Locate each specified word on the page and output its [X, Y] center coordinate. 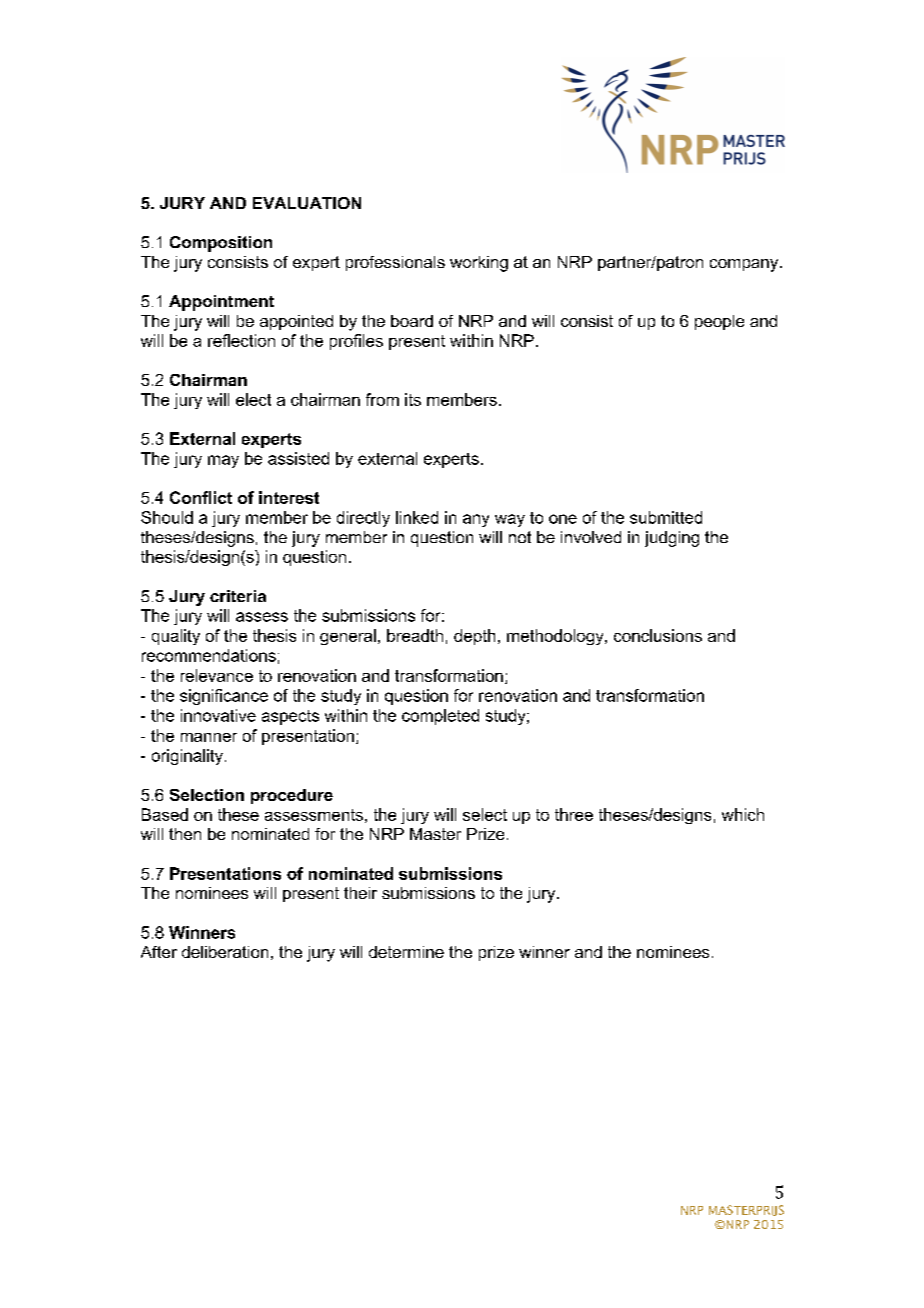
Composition [221, 244]
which [743, 814]
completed [440, 717]
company [745, 265]
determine [406, 952]
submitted [666, 517]
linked [417, 517]
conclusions [658, 635]
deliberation [225, 952]
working [479, 264]
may [223, 461]
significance [224, 697]
